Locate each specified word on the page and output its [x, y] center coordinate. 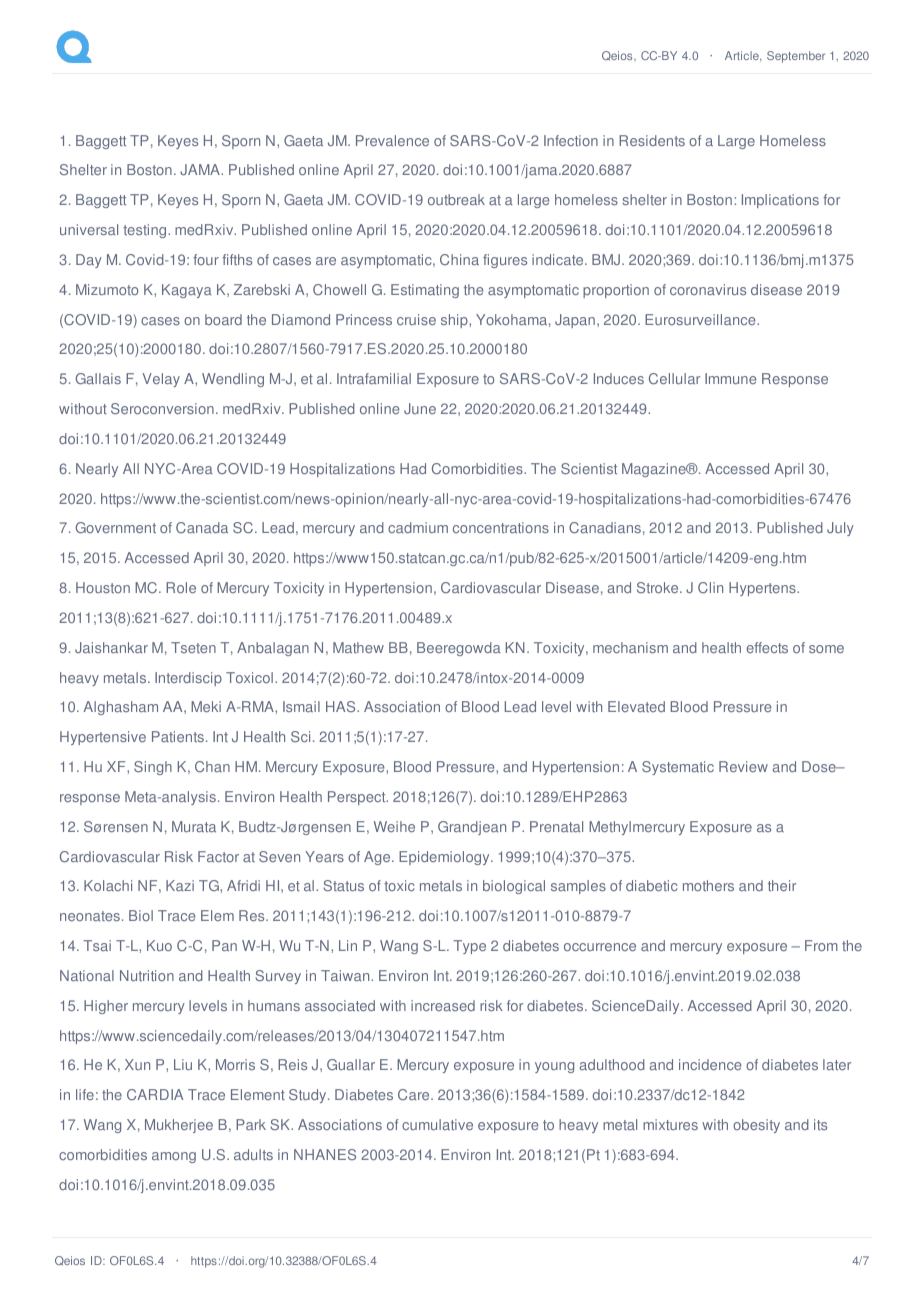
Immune [731, 378]
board [223, 319]
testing [146, 231]
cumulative [437, 1124]
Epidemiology [445, 858]
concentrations [501, 527]
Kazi [180, 885]
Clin [710, 587]
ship [455, 321]
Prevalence [392, 140]
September [796, 57]
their [782, 885]
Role [181, 587]
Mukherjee [179, 1126]
